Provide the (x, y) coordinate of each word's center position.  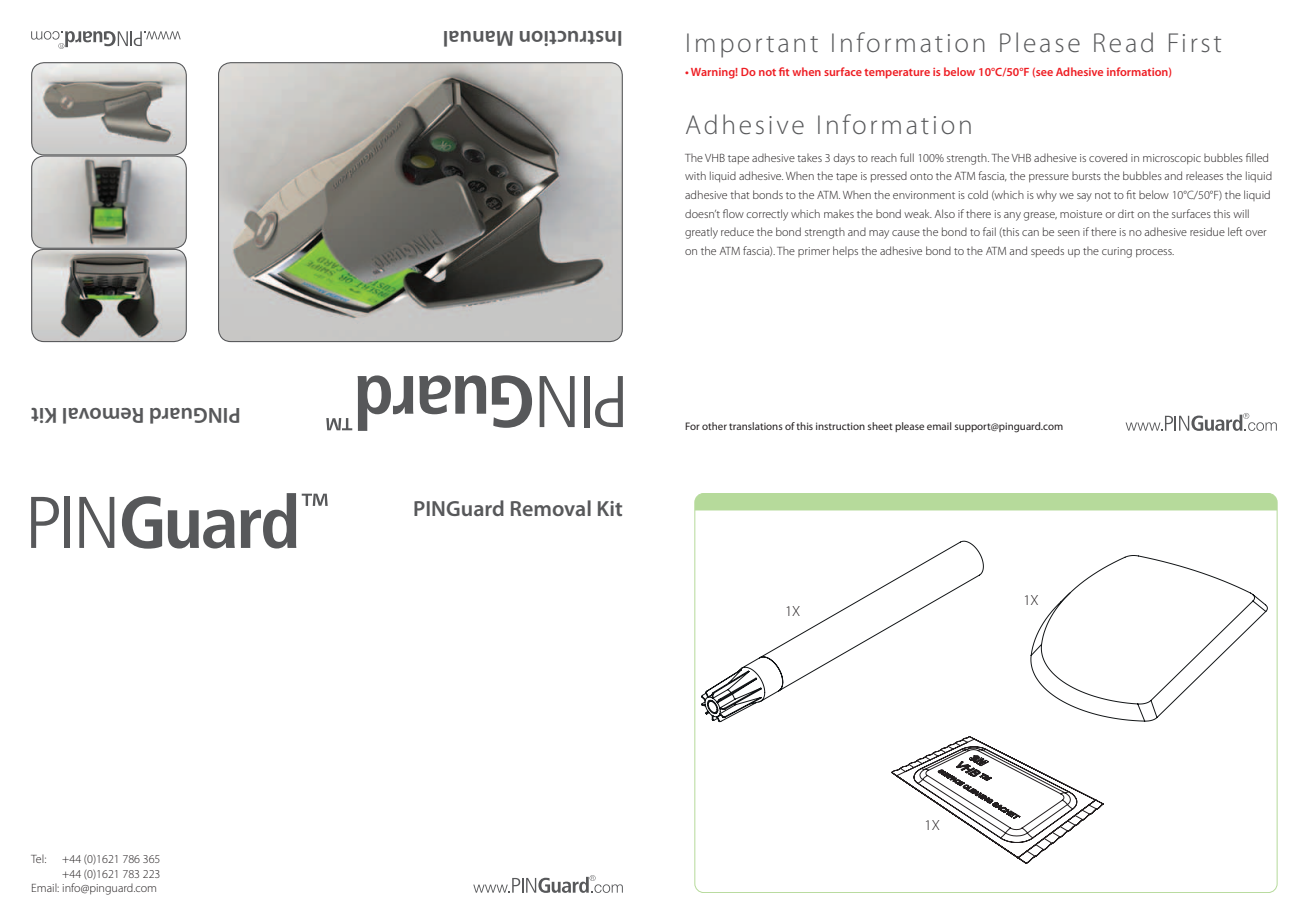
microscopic (1172, 159)
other (714, 426)
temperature (897, 74)
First (1195, 42)
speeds (1047, 251)
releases (1204, 175)
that (740, 194)
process (1155, 253)
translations (756, 426)
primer (814, 252)
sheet (880, 426)
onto (921, 176)
